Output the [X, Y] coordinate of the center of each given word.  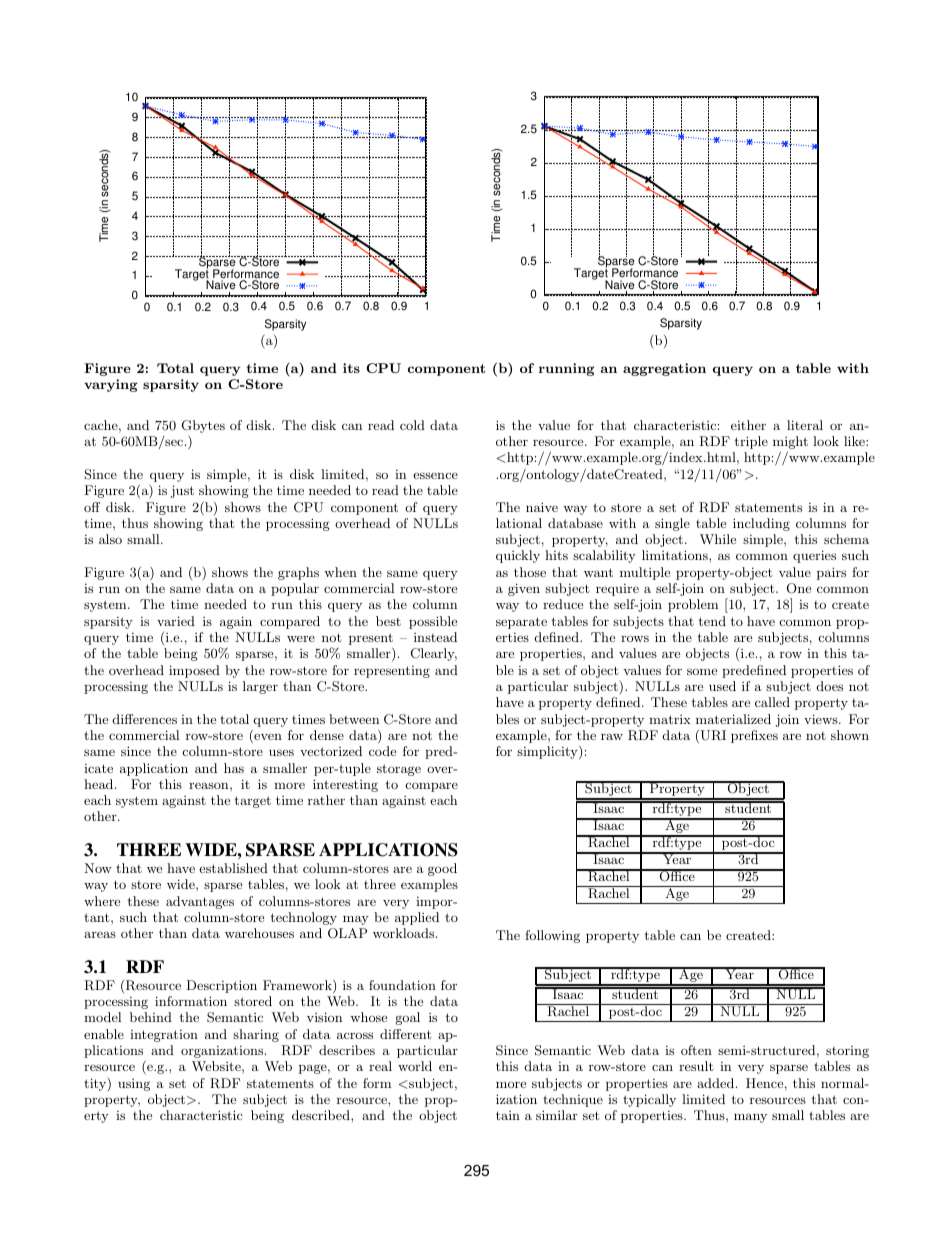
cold [412, 425]
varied [176, 621]
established [233, 868]
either [748, 425]
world [415, 1066]
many [750, 1118]
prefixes [754, 736]
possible [433, 622]
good [442, 869]
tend [712, 621]
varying [110, 385]
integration [164, 1036]
